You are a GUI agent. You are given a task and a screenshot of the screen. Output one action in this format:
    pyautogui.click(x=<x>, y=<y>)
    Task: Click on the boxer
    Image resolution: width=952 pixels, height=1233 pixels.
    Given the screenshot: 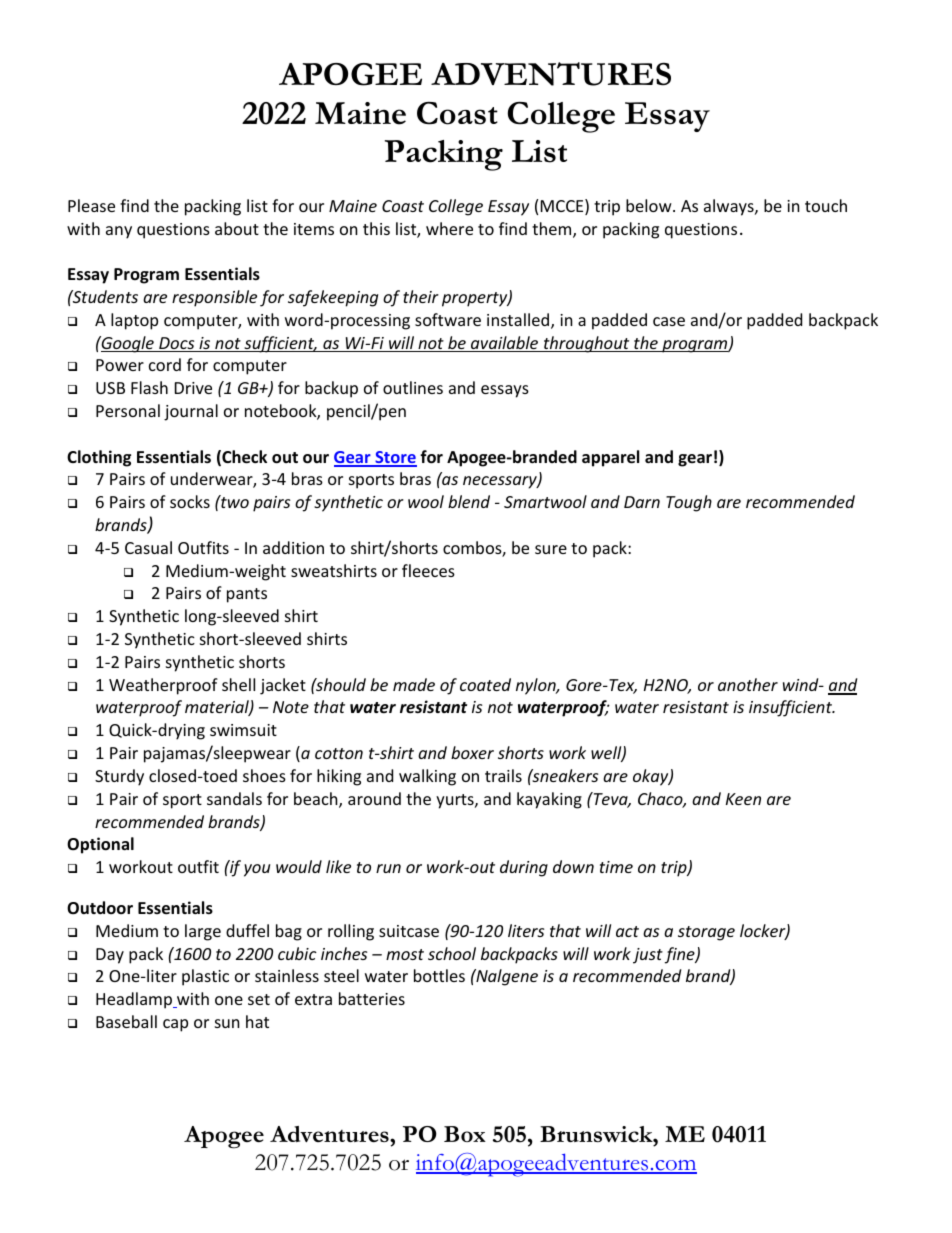 What is the action you would take?
    pyautogui.click(x=472, y=752)
